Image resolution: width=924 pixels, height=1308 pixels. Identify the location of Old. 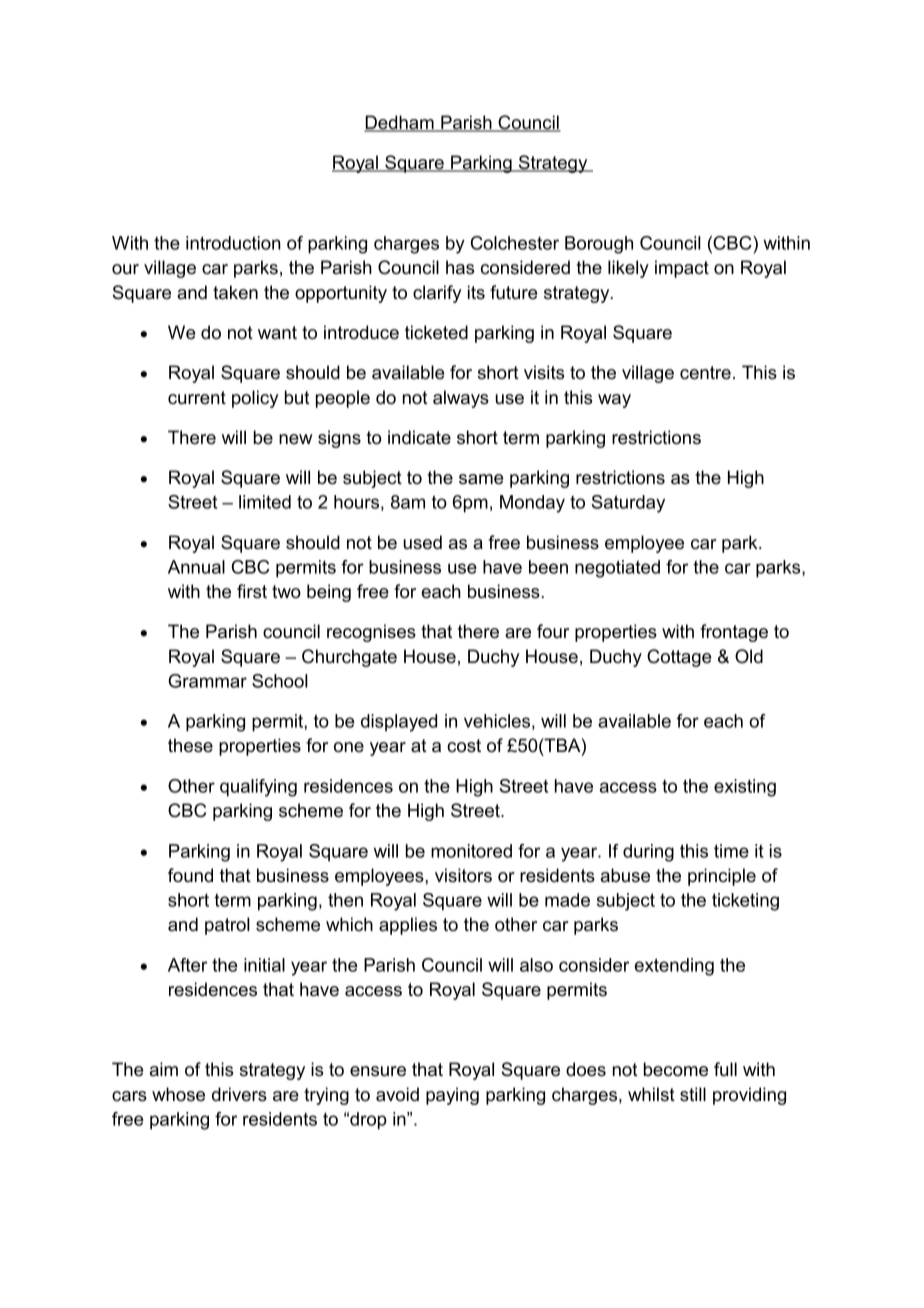
(749, 656).
